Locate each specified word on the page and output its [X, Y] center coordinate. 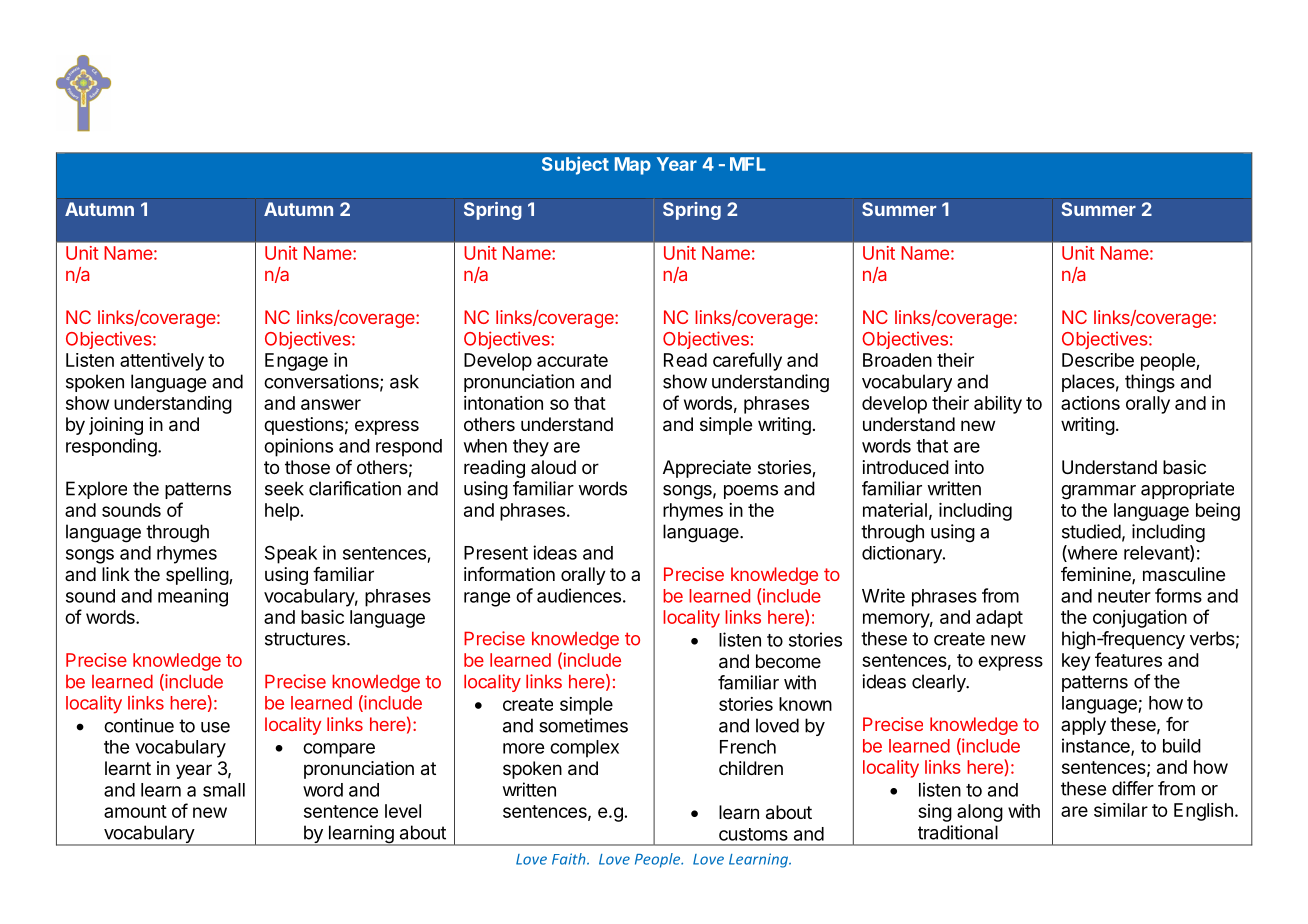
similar [1121, 810]
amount [135, 811]
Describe [1098, 360]
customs [753, 834]
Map [633, 166]
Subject [575, 165]
